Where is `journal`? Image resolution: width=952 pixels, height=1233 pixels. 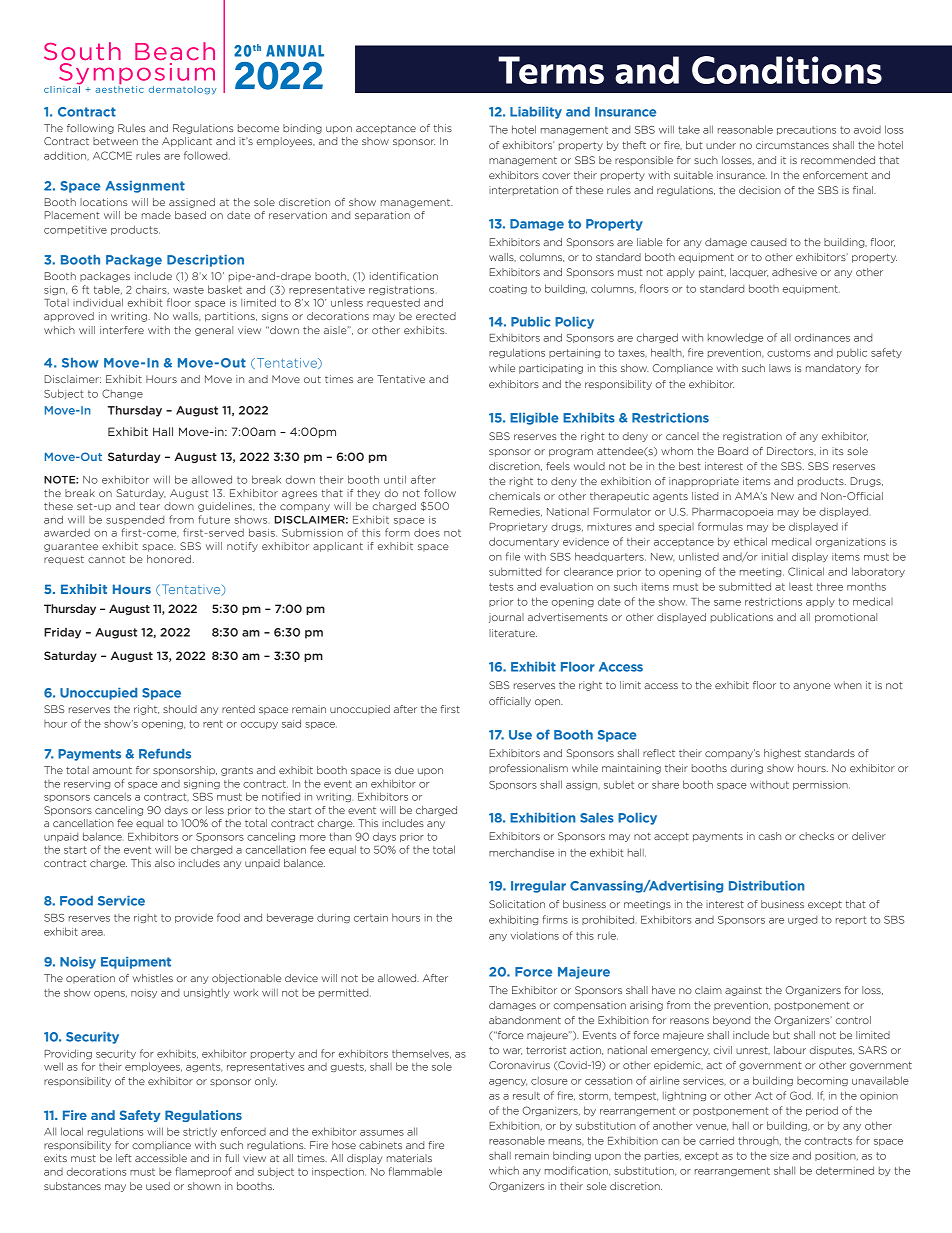 journal is located at coordinates (506, 618).
